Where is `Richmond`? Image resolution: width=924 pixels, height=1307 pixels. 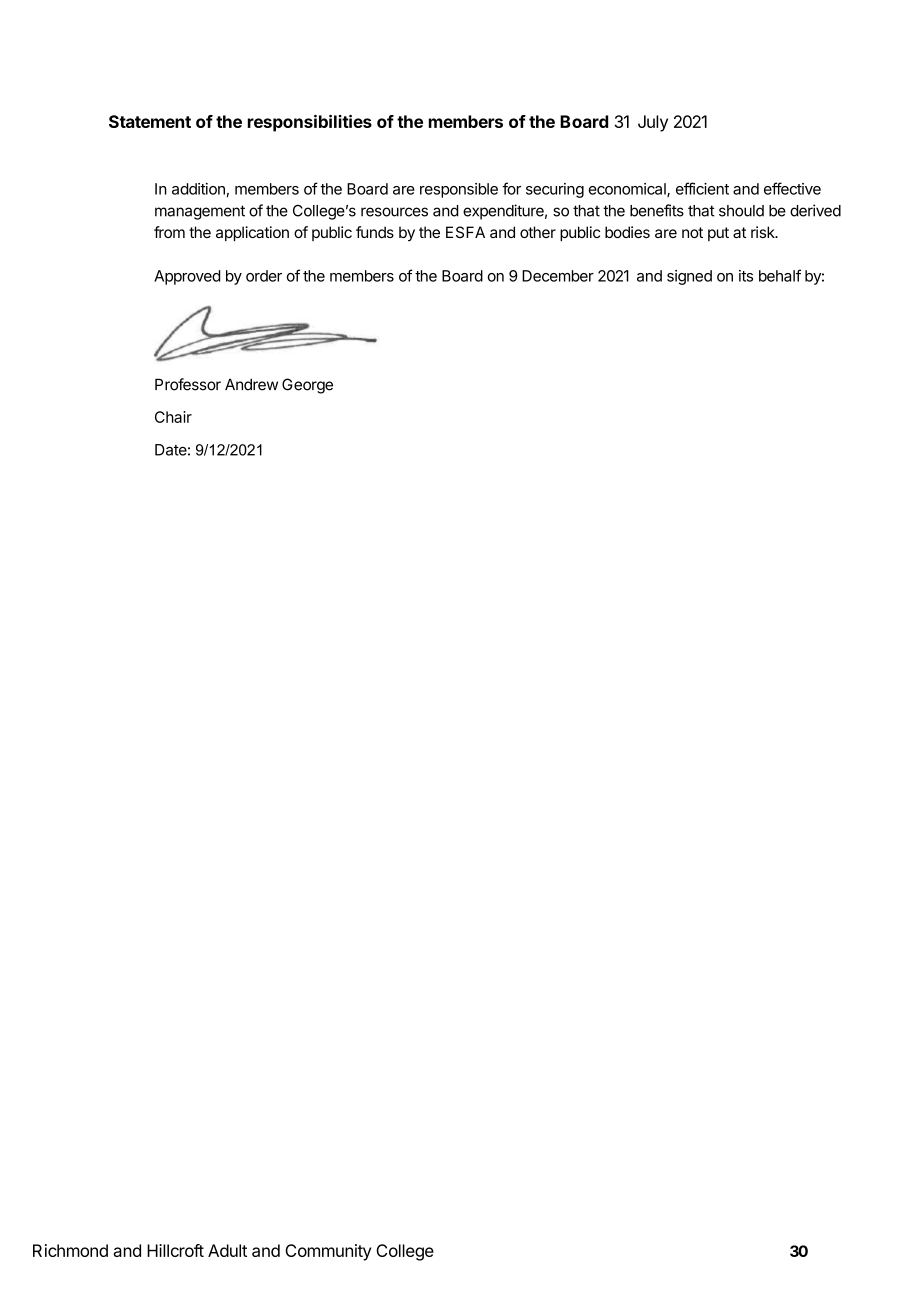 Richmond is located at coordinates (70, 1250).
